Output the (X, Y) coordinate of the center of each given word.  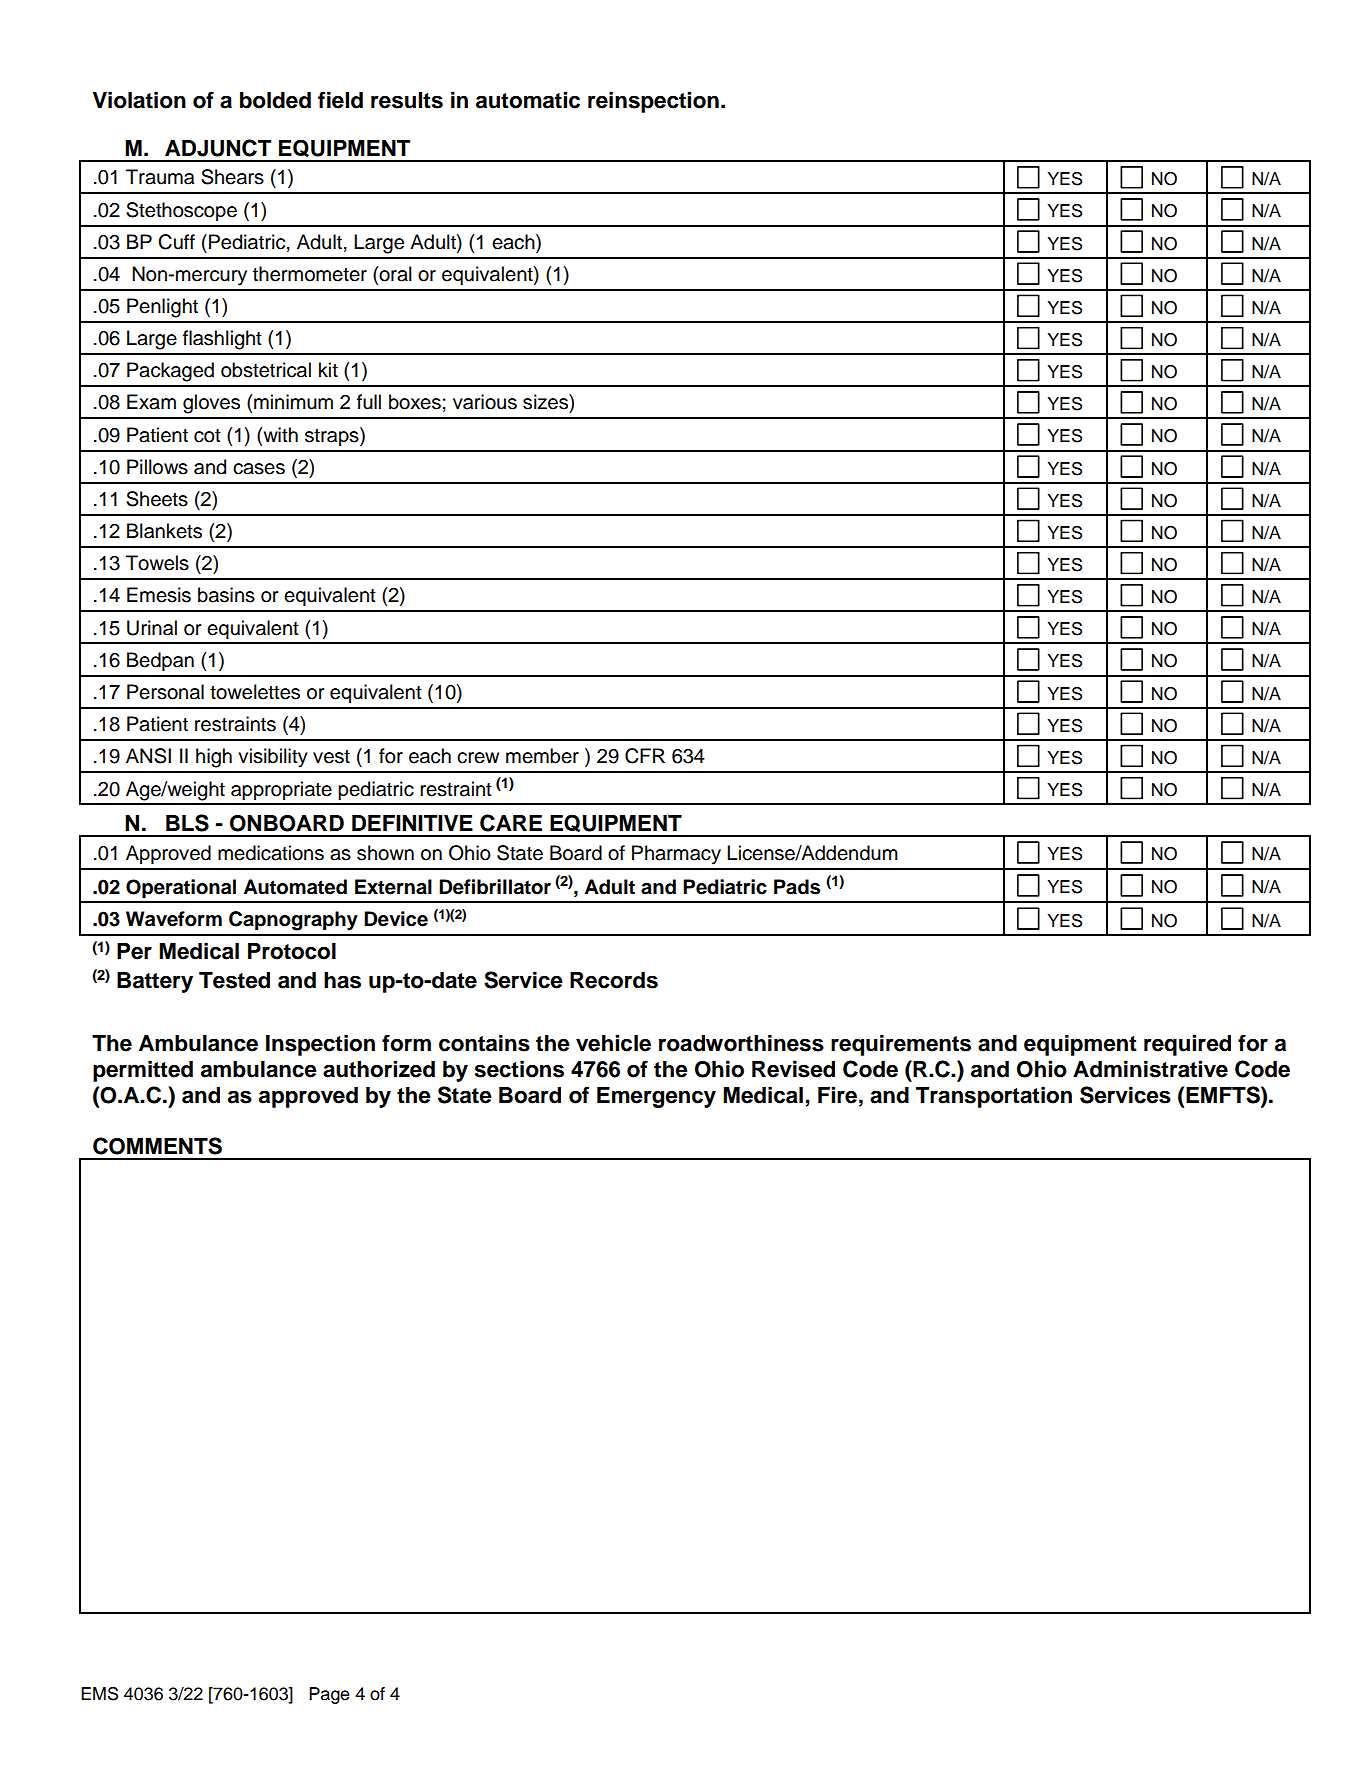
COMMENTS (157, 1146)
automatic (528, 100)
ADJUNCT (218, 148)
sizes (546, 402)
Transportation (994, 1097)
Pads (797, 887)
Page (329, 1695)
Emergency (656, 1097)
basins (226, 595)
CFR (645, 756)
